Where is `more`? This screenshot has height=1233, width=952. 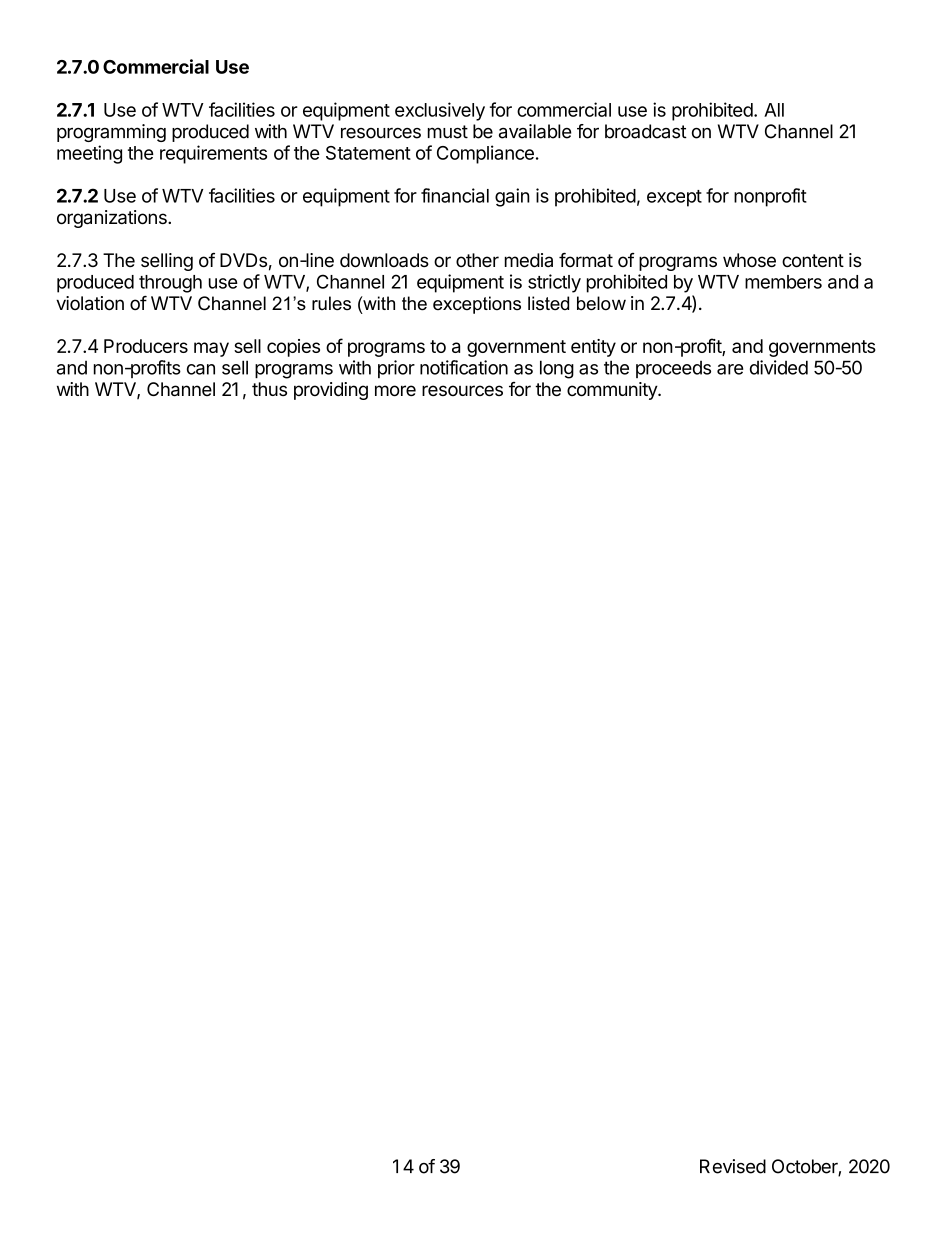
more is located at coordinates (395, 391).
